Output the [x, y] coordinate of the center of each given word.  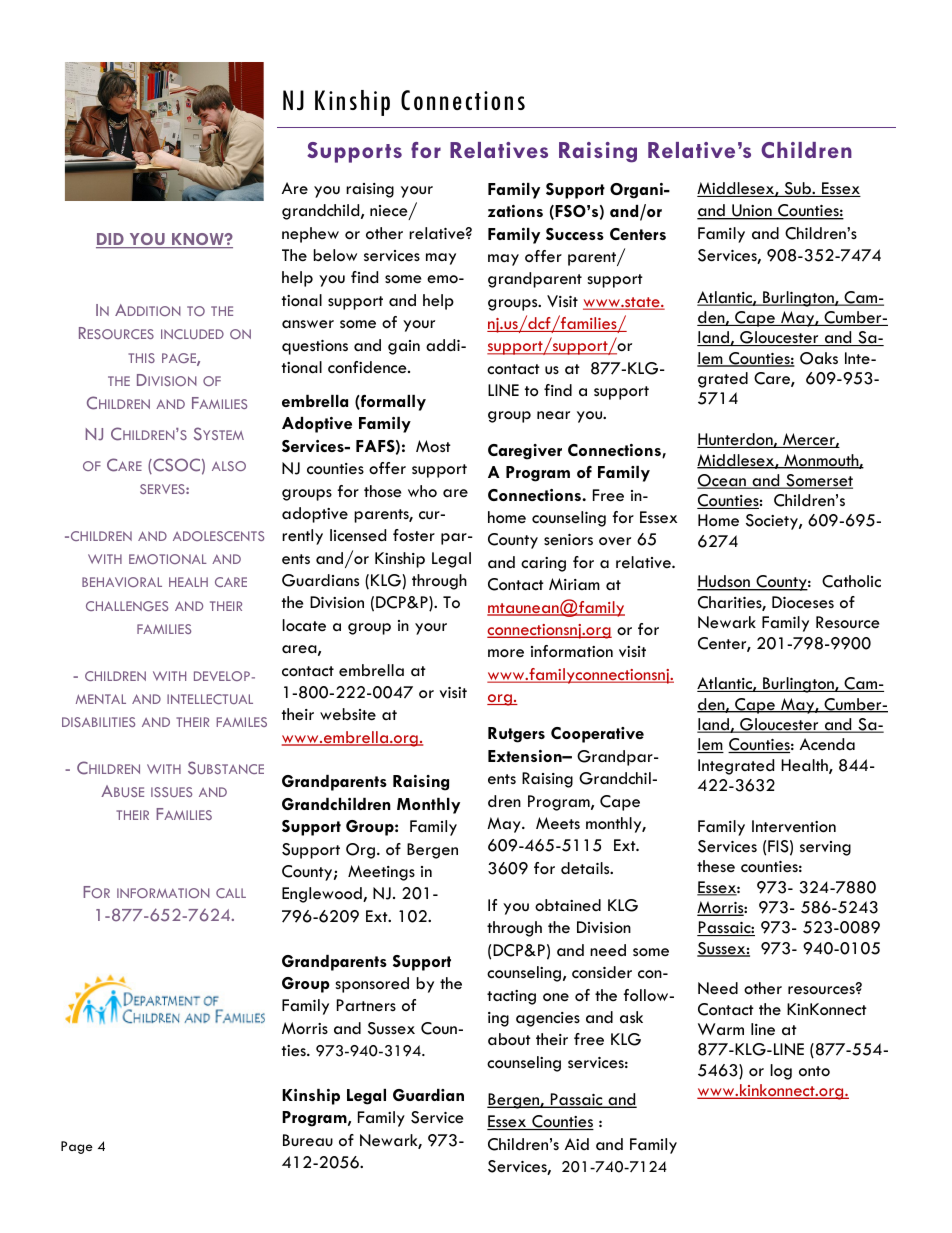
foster [414, 535]
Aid [577, 1144]
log [781, 1072]
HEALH [188, 582]
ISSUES [171, 792]
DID [111, 240]
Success [575, 234]
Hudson [724, 583]
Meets [558, 823]
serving [825, 848]
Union [752, 212]
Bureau [308, 1140]
